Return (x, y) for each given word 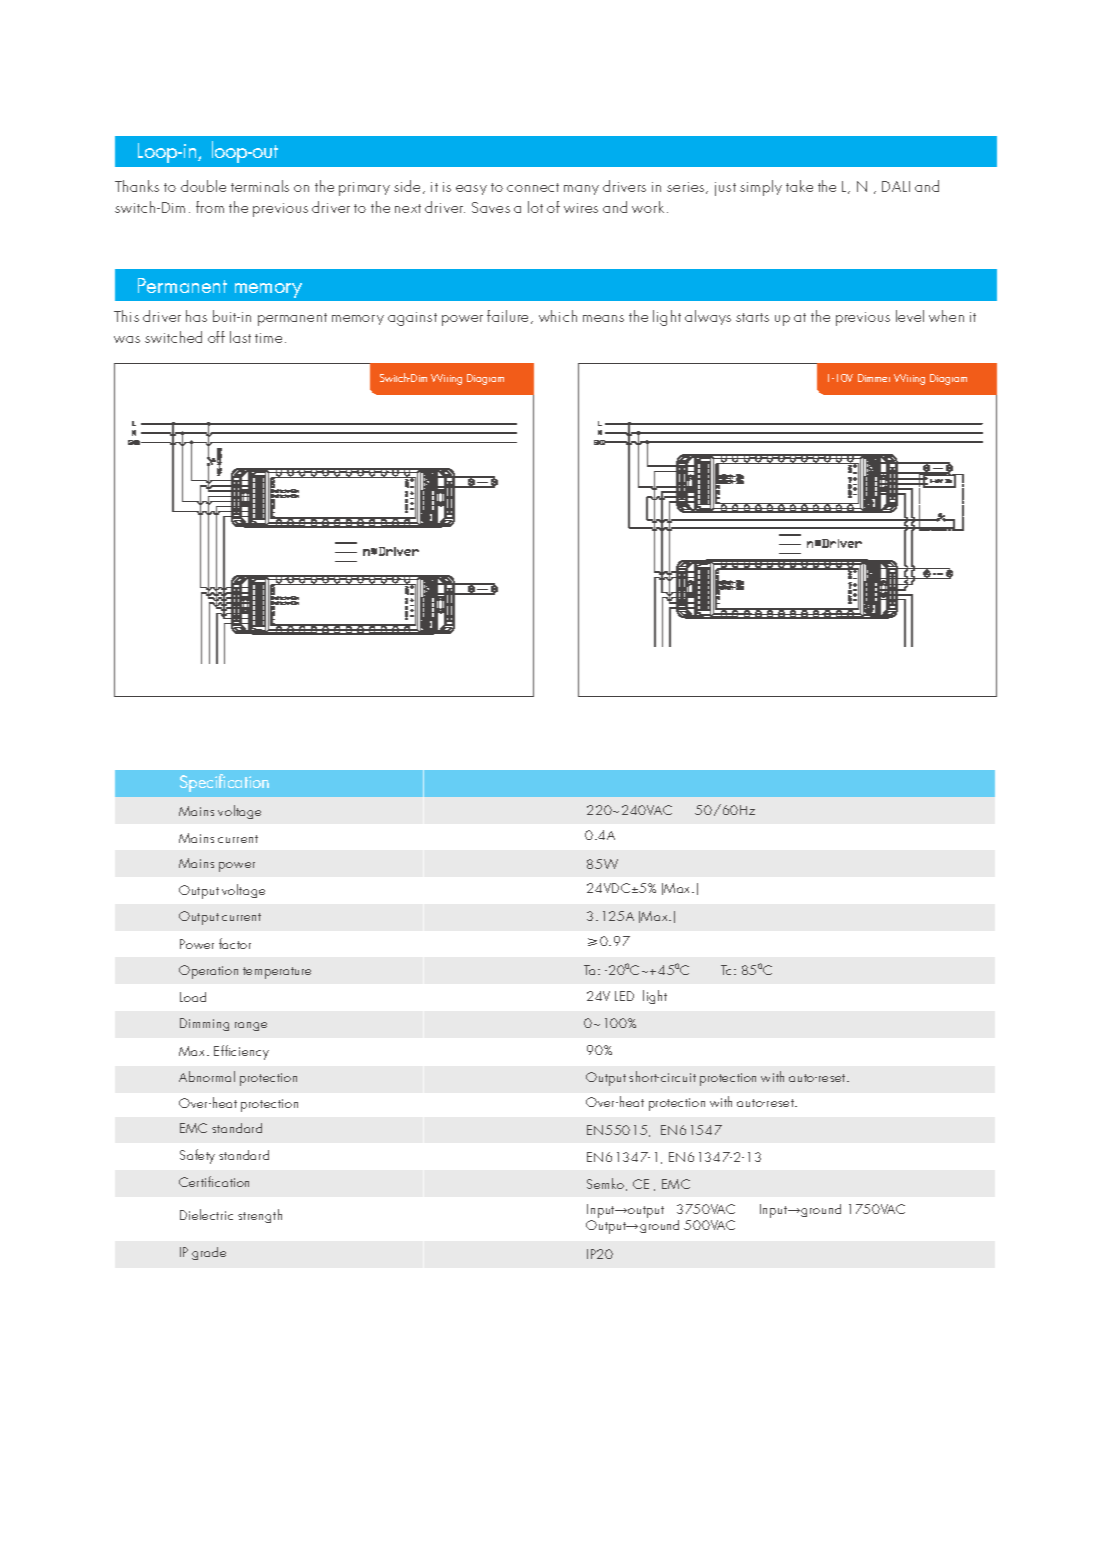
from (210, 207)
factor (235, 943)
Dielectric (206, 1214)
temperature (277, 973)
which (558, 316)
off (216, 337)
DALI (896, 186)
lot (535, 207)
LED (624, 996)
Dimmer (874, 378)
